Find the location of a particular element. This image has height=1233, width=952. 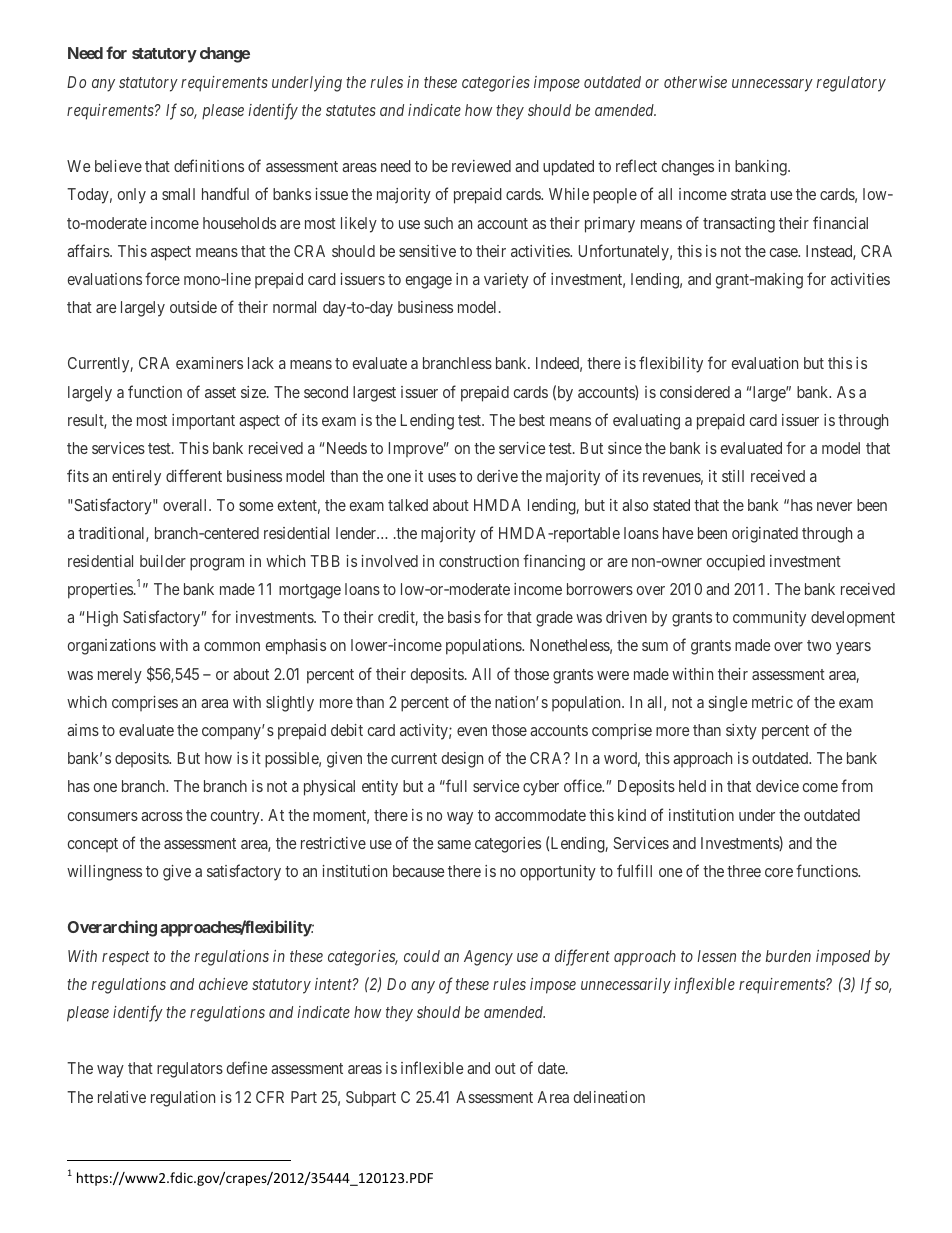

reviewed is located at coordinates (481, 166).
